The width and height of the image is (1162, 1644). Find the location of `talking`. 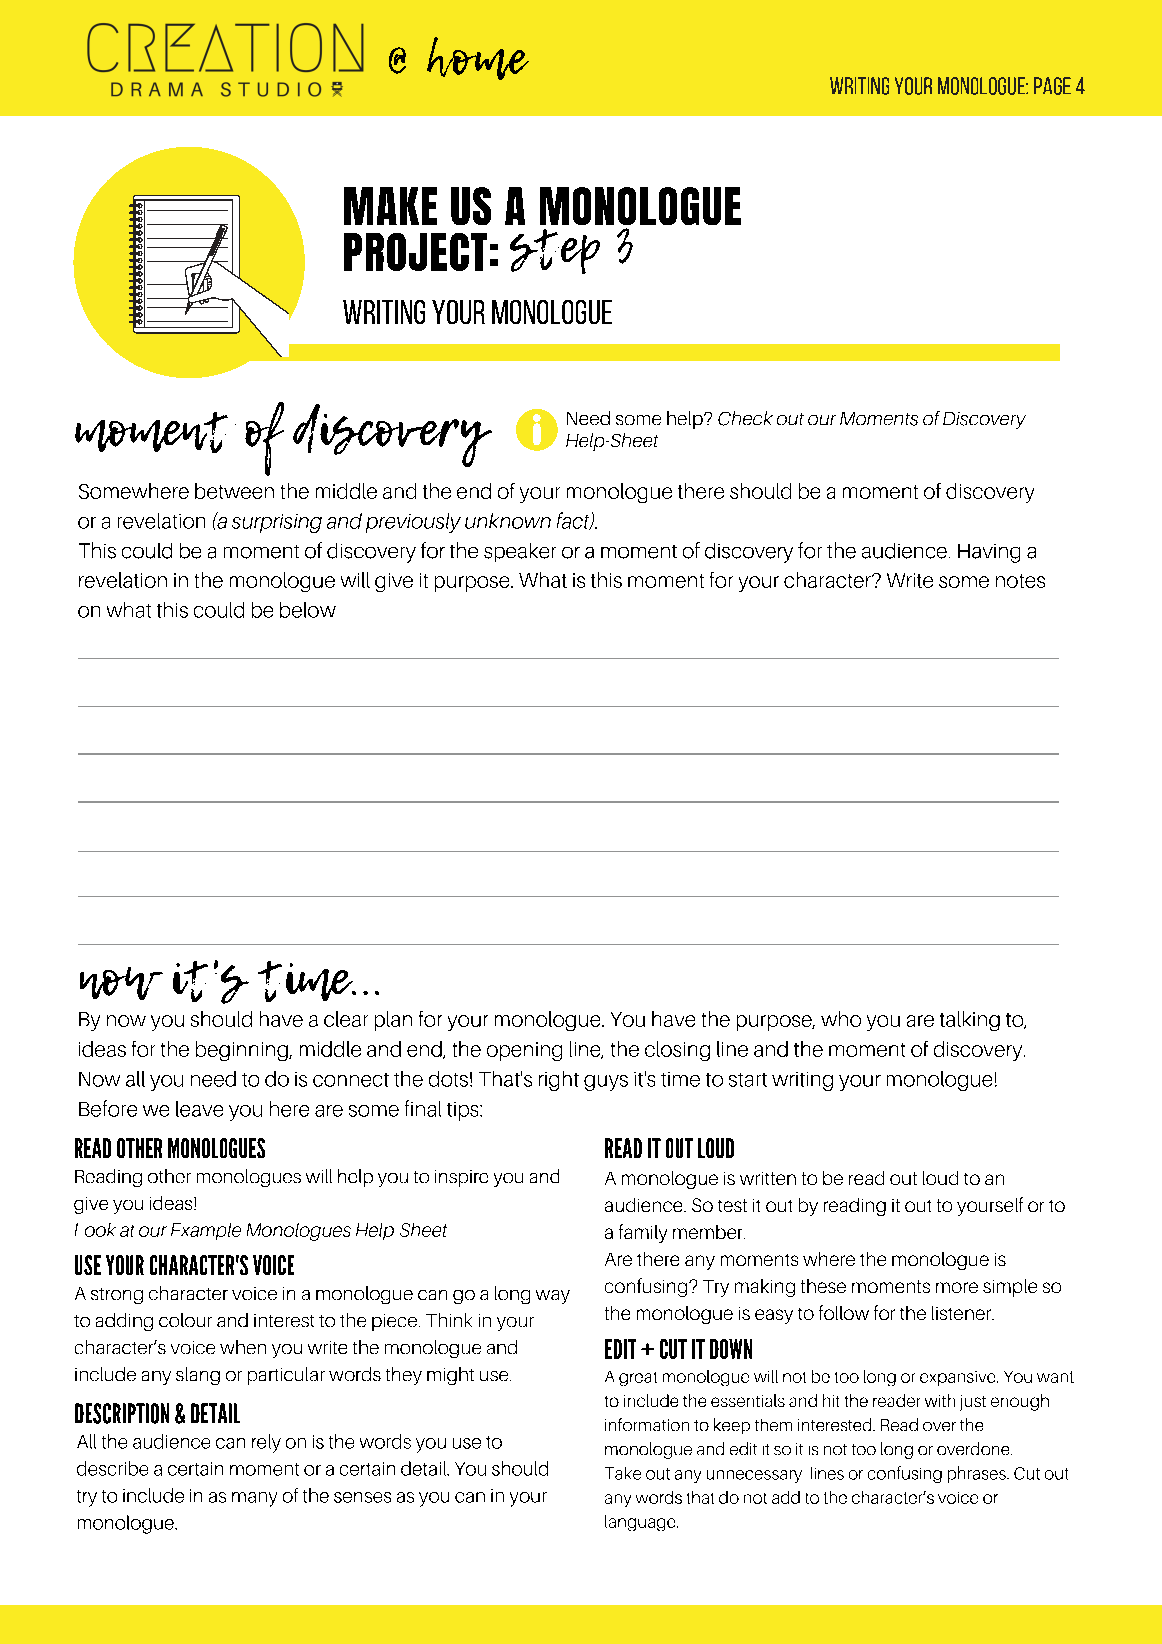

talking is located at coordinates (970, 1021).
